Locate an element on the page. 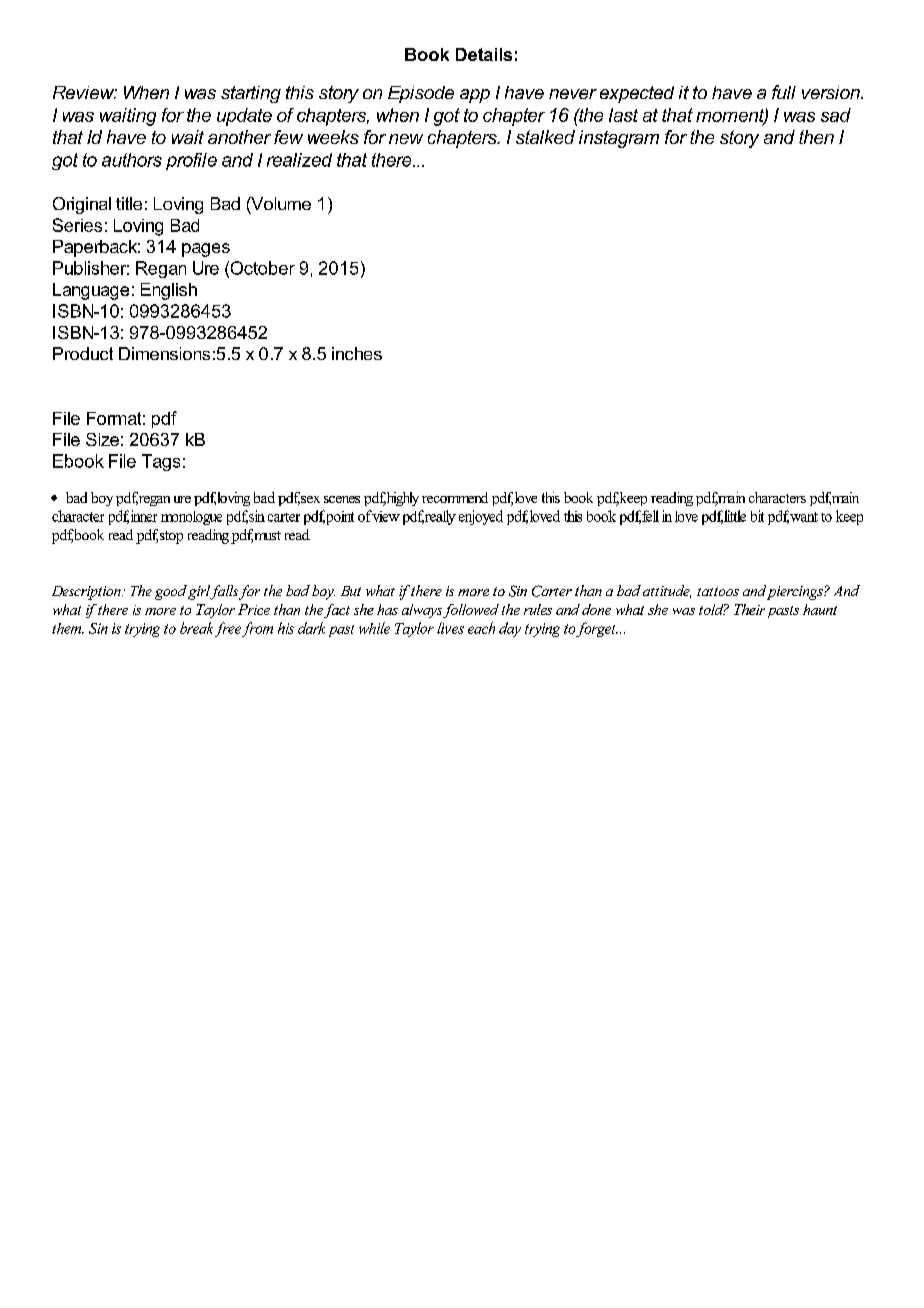 The image size is (924, 1308). Review is located at coordinates (85, 92).
